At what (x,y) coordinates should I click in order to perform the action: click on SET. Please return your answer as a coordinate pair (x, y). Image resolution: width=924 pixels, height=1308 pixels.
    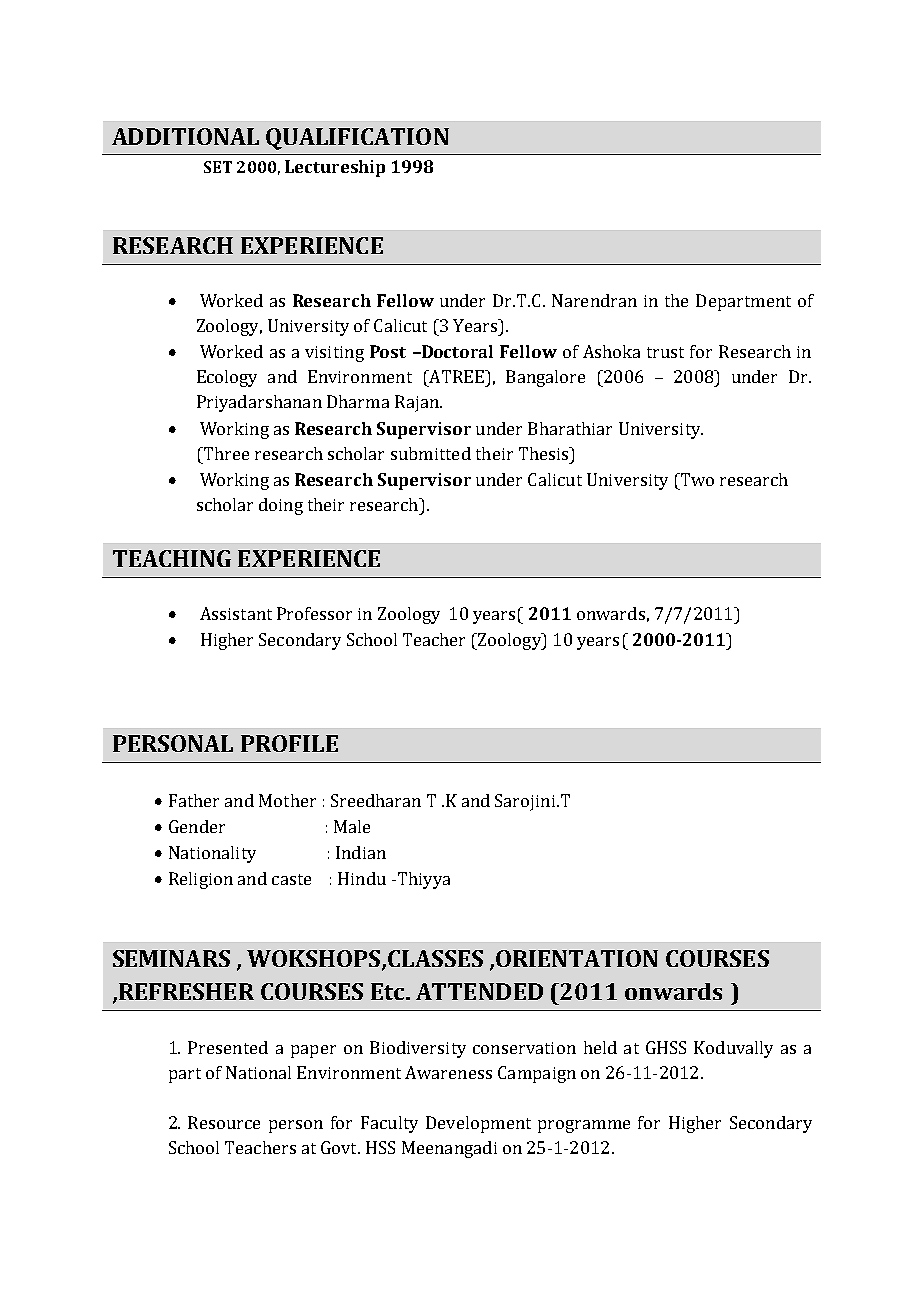
    Looking at the image, I should click on (218, 167).
